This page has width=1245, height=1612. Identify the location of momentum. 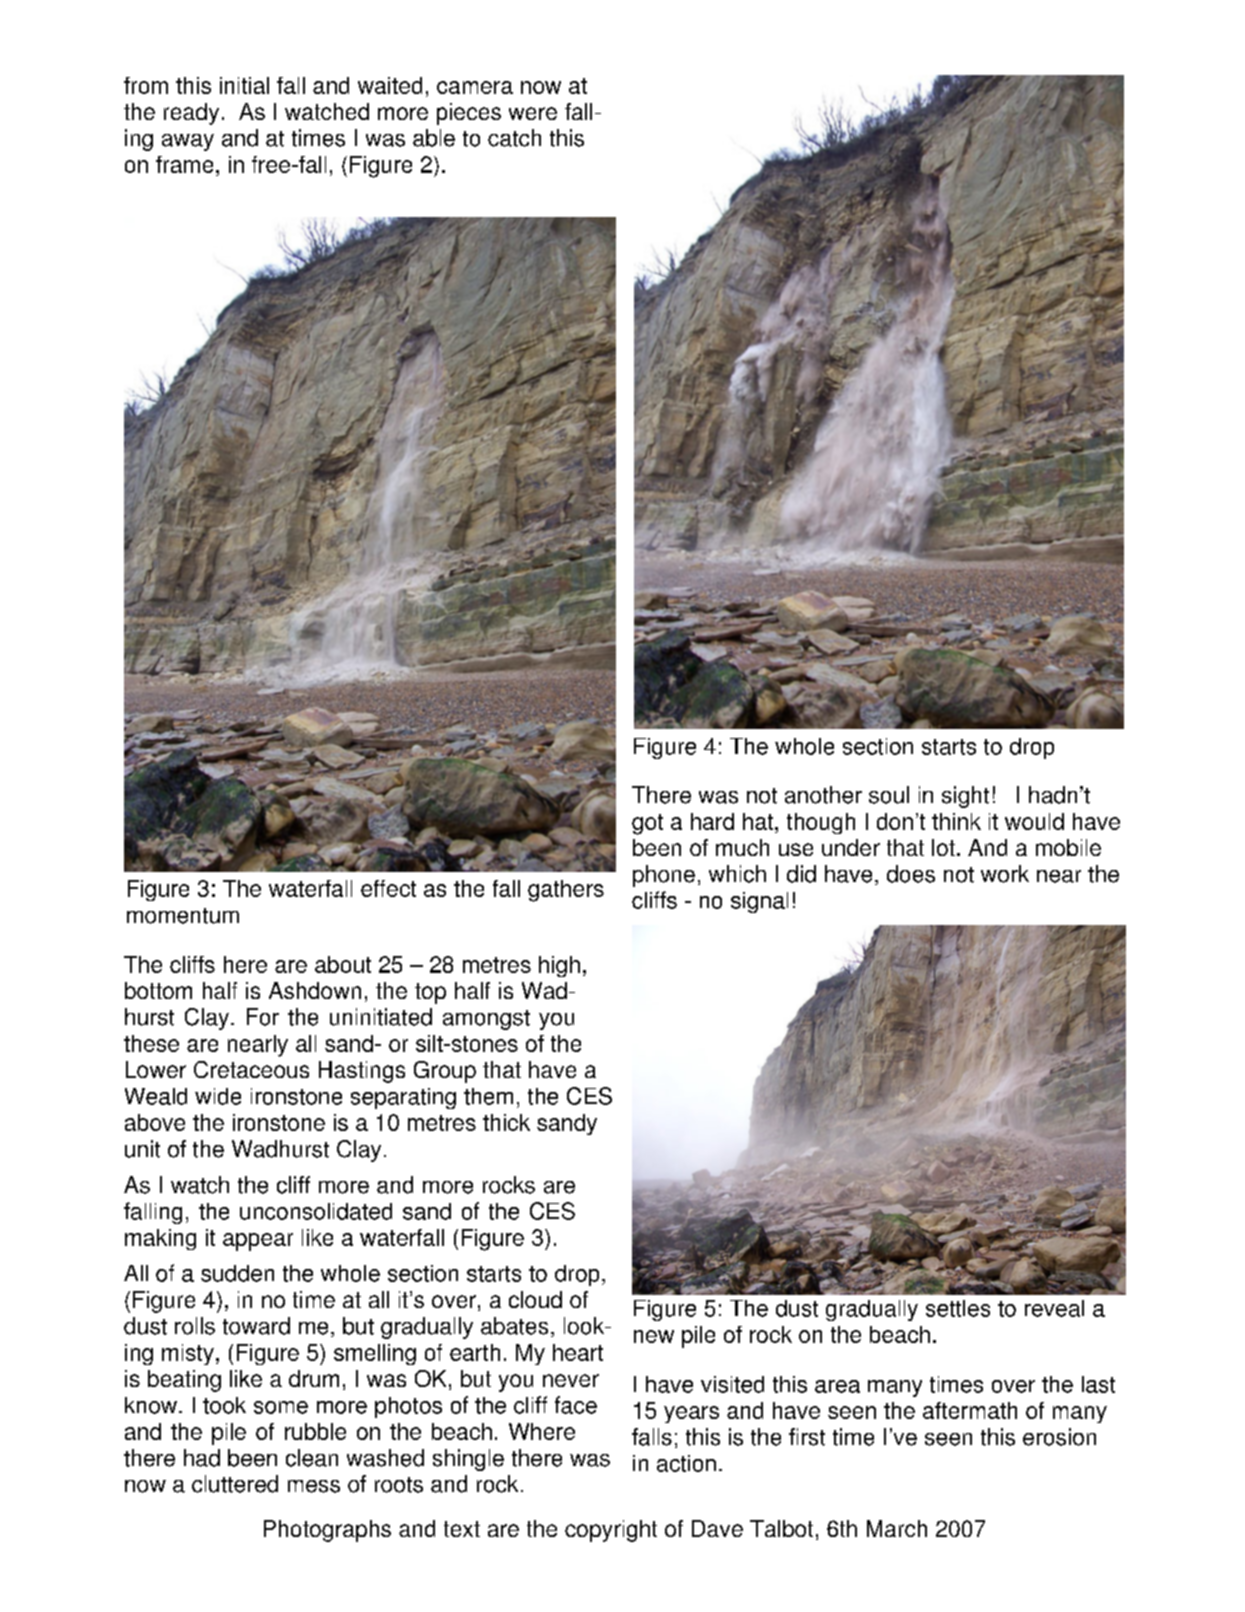
(183, 916).
